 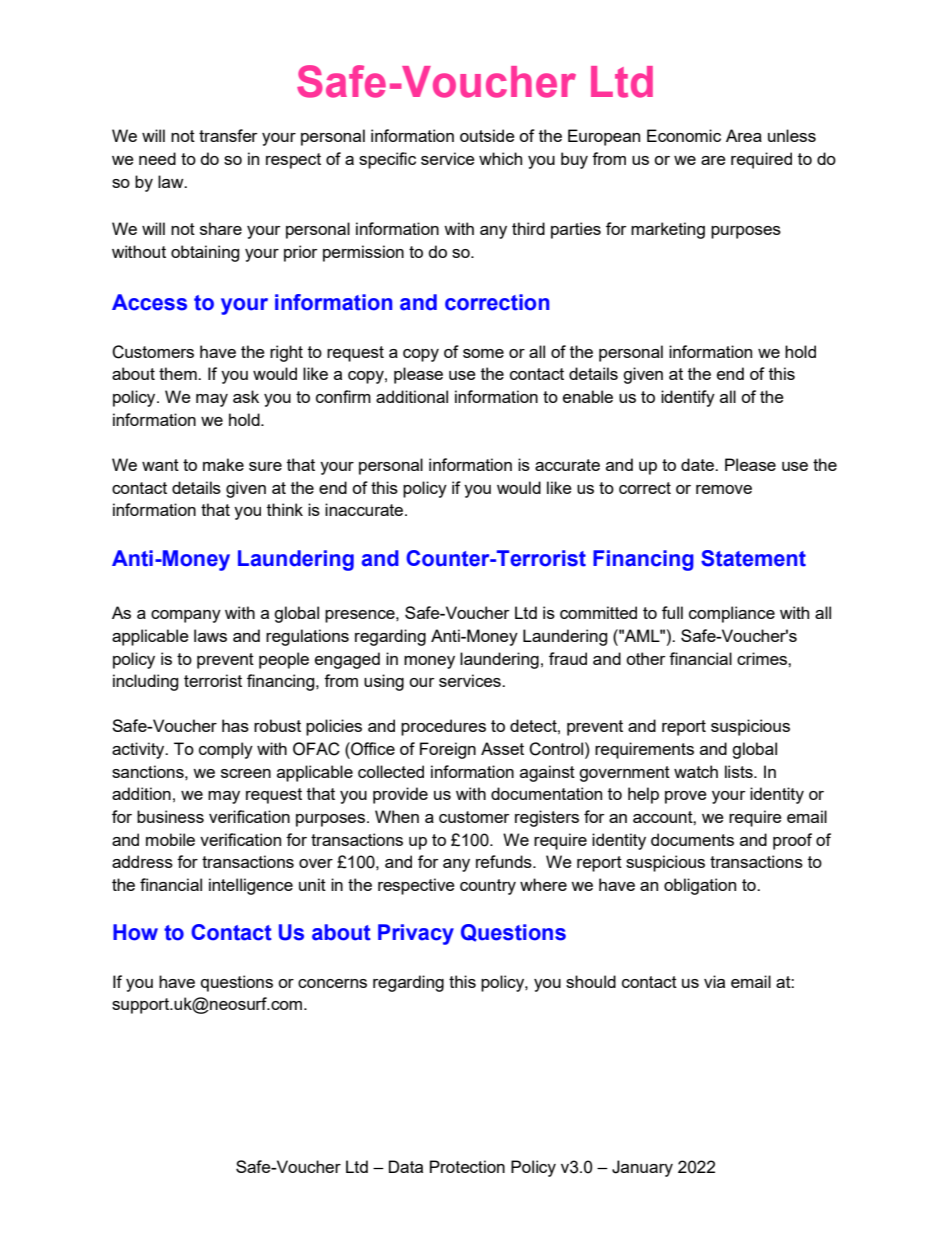 What do you see at coordinates (688, 398) in the screenshot?
I see `identify` at bounding box center [688, 398].
